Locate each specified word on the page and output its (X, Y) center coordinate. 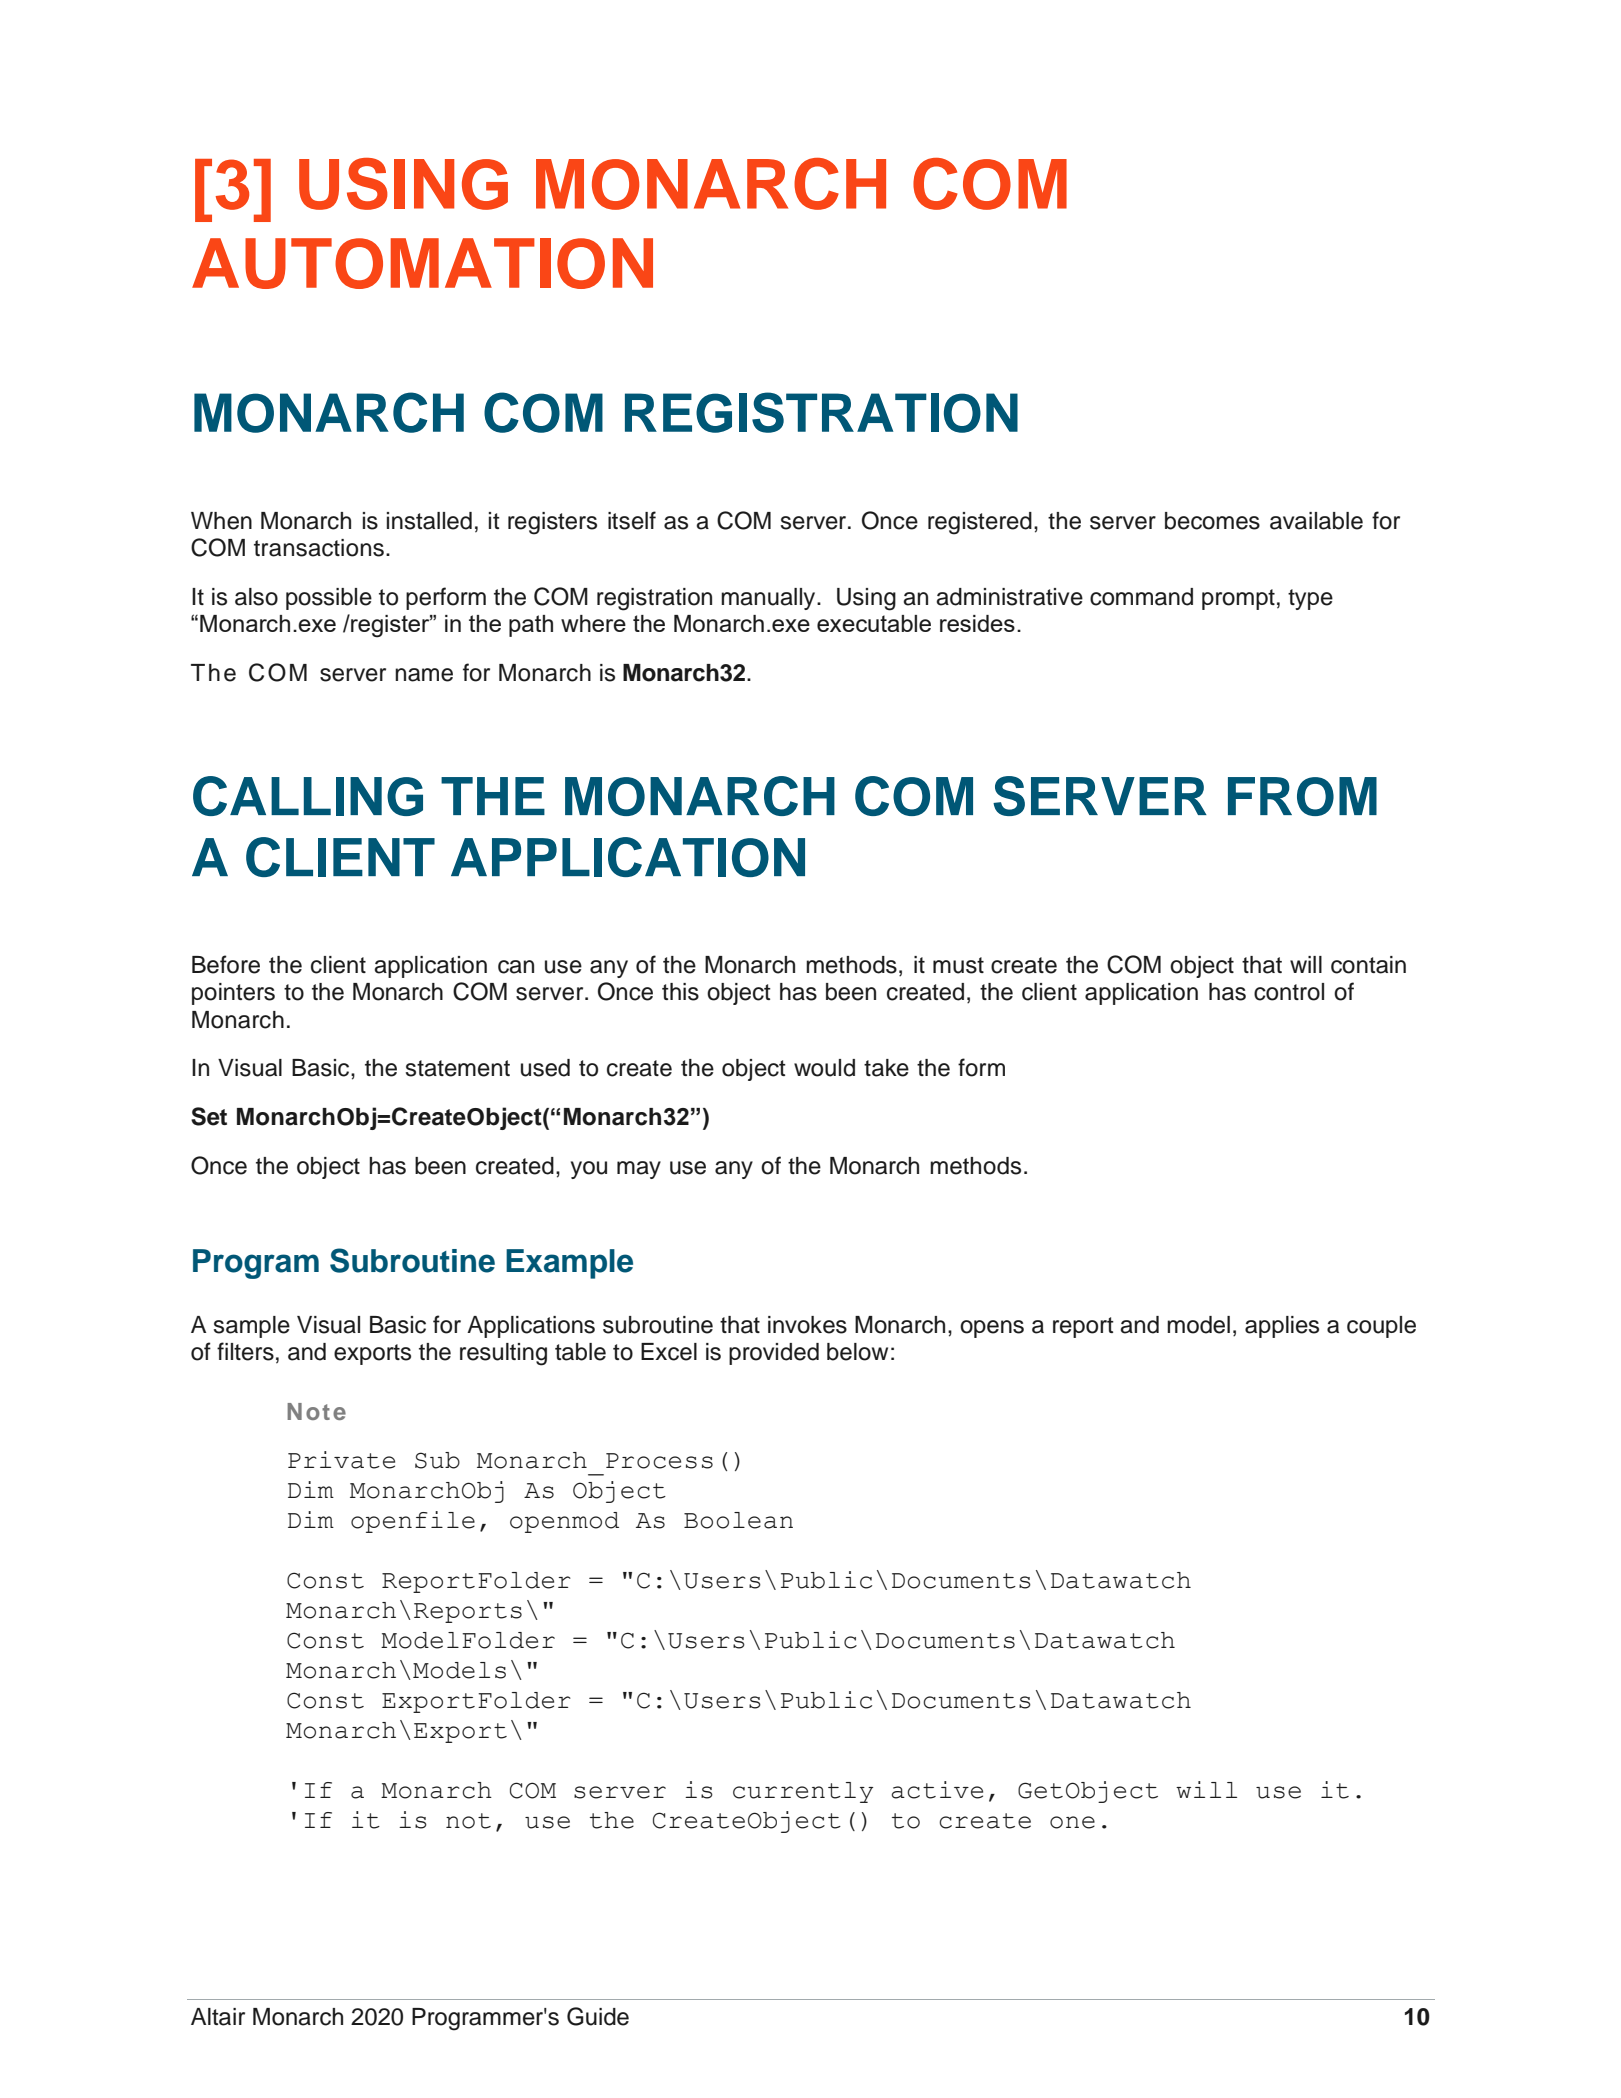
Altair (218, 2017)
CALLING (308, 796)
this (680, 992)
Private (341, 1460)
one (1072, 1822)
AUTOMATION (422, 263)
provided (774, 1354)
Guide (598, 2016)
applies (1282, 1327)
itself (632, 520)
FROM (1302, 796)
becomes (1212, 521)
